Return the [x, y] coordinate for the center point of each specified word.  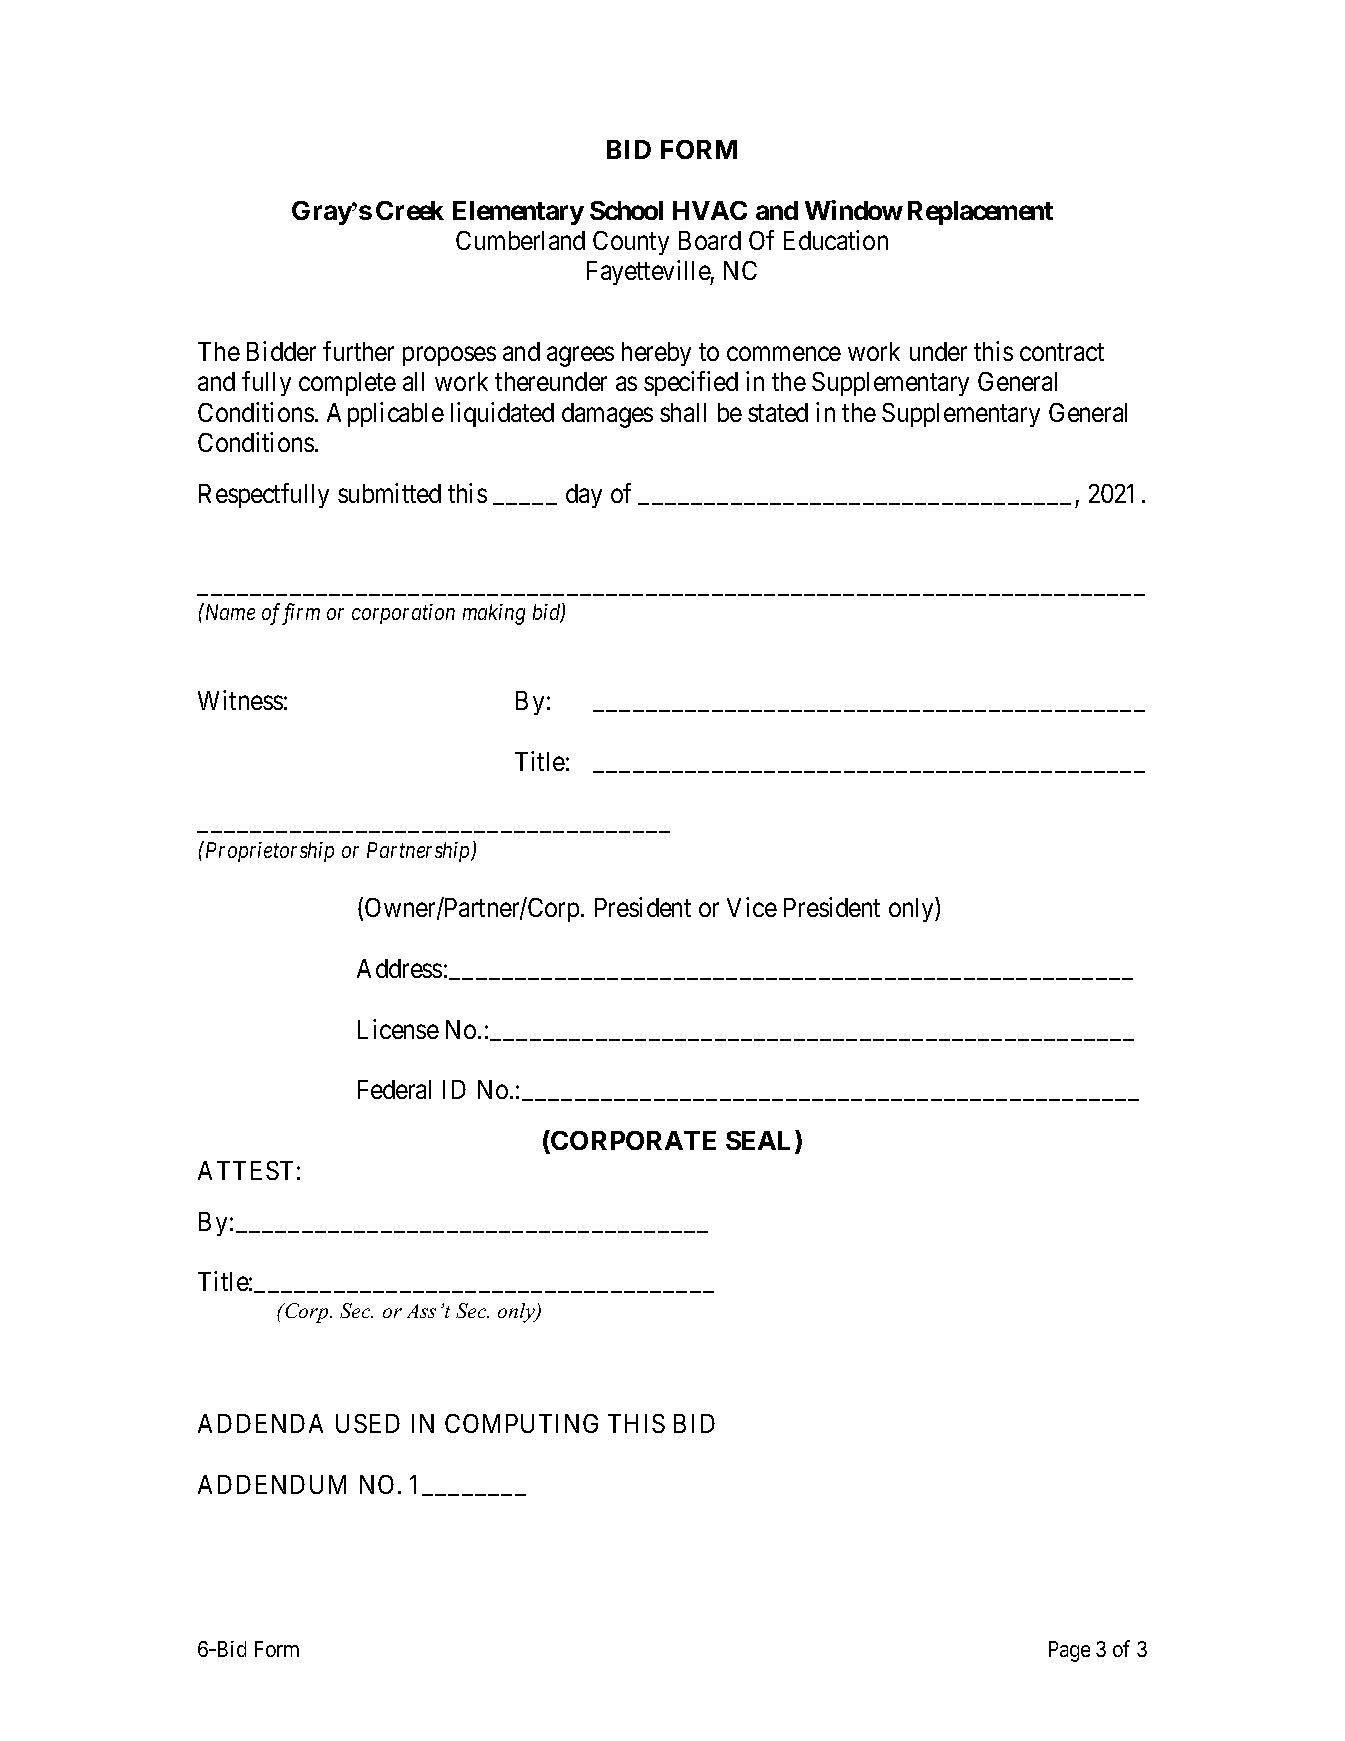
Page [1069, 1651]
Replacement [980, 213]
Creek [410, 210]
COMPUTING [521, 1423]
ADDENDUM [272, 1484]
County [631, 243]
